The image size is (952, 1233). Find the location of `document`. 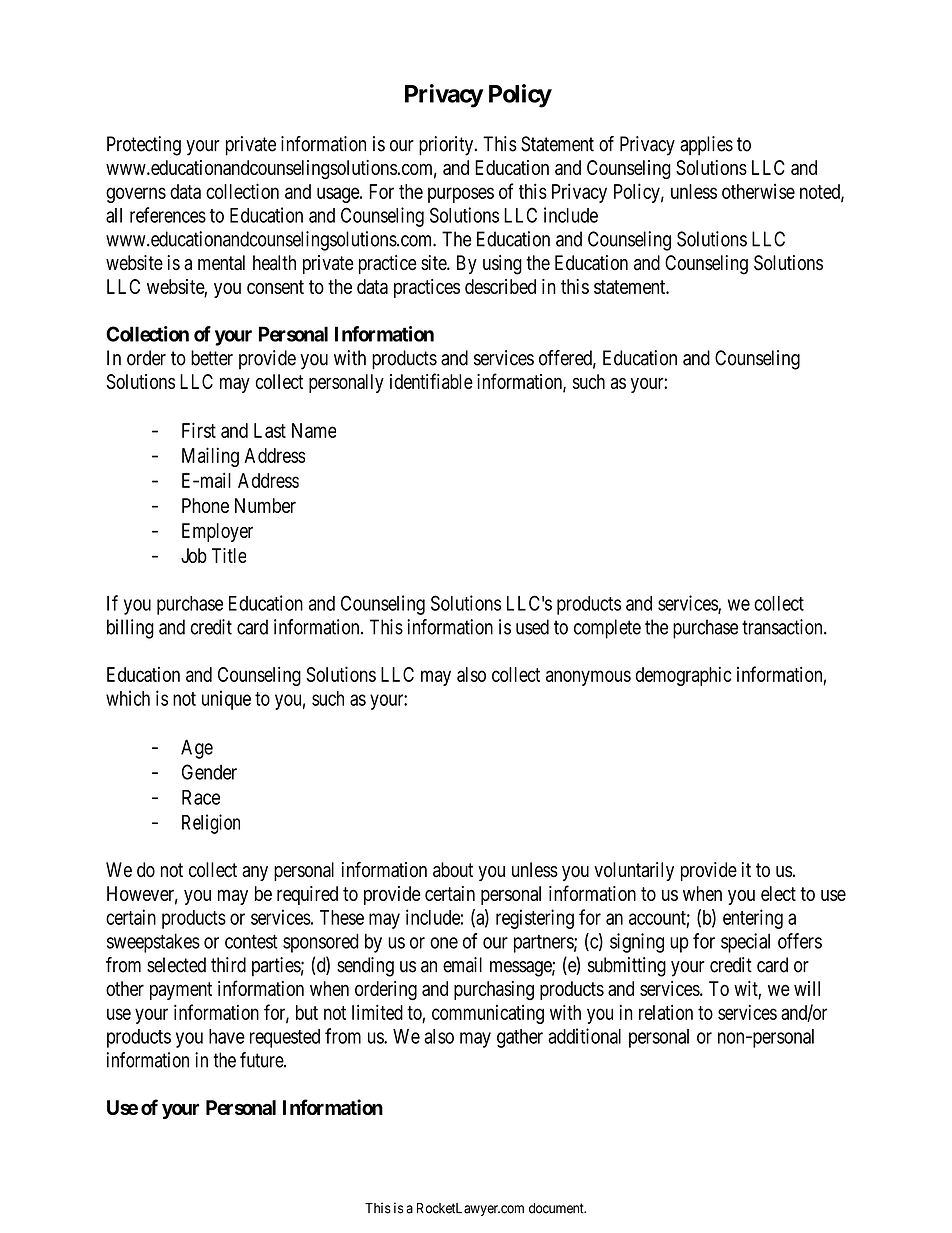

document is located at coordinates (557, 1208).
